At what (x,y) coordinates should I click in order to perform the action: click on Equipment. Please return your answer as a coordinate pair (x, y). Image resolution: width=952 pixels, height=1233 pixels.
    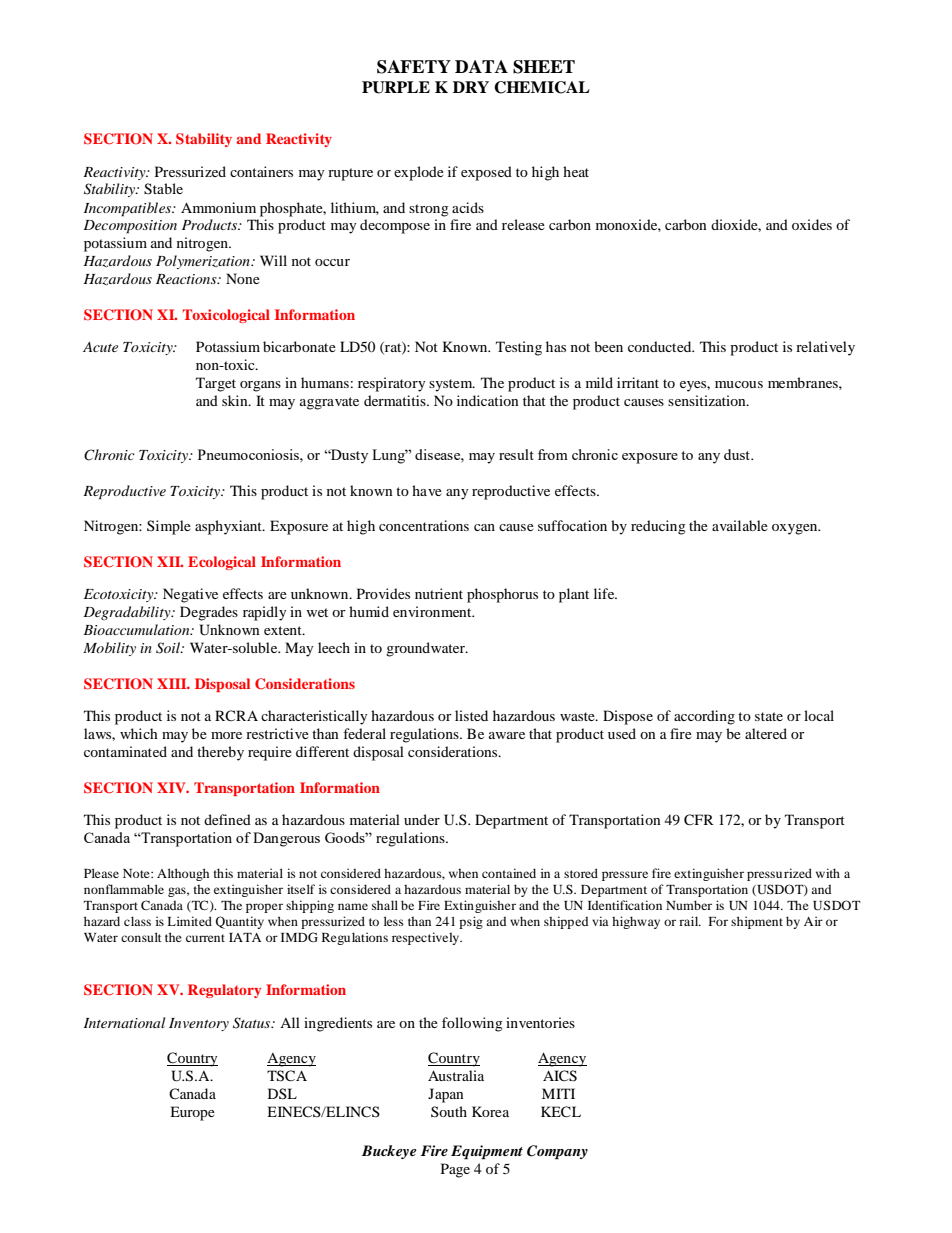
    Looking at the image, I should click on (487, 1152).
